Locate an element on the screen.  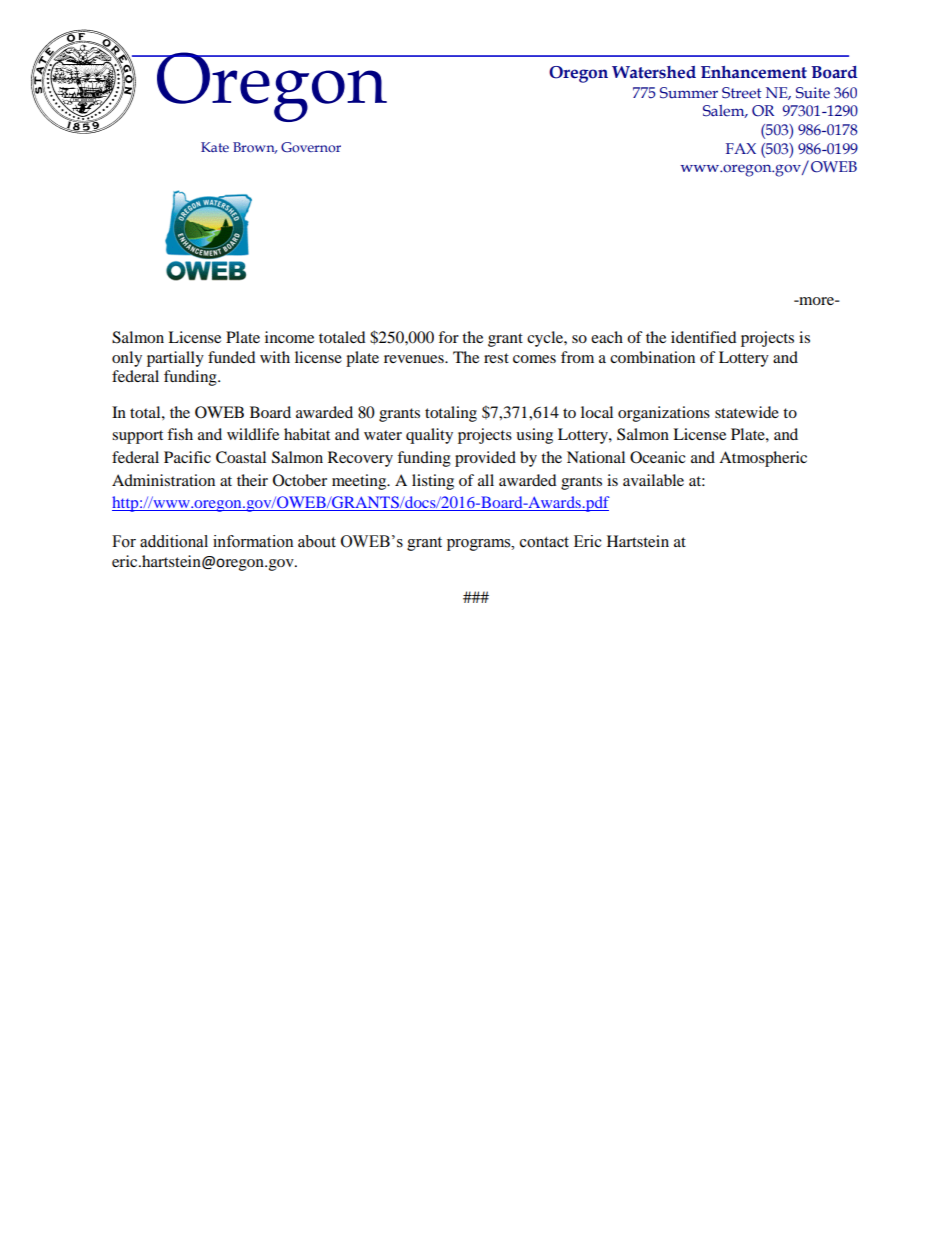
identified is located at coordinates (704, 337).
